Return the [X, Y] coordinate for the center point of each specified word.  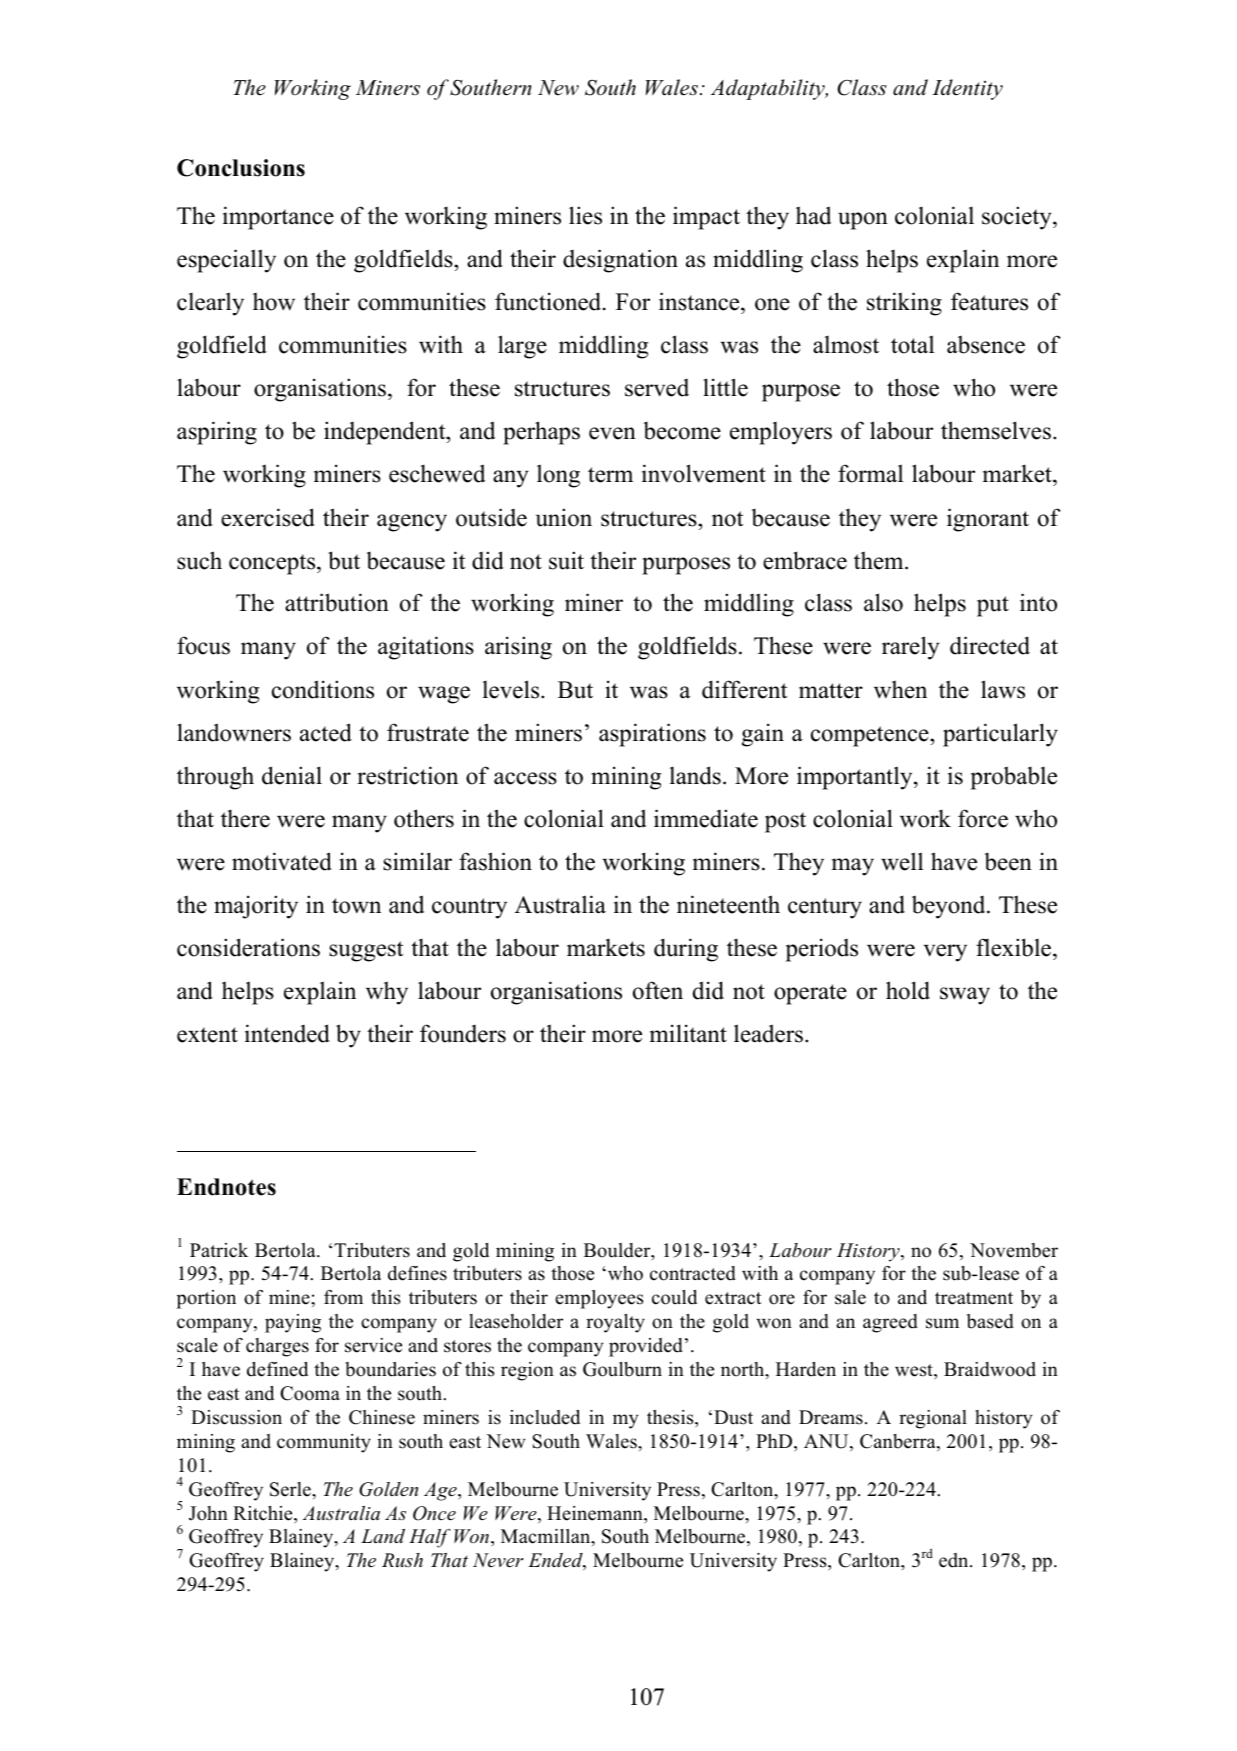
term [610, 475]
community [324, 1443]
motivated [282, 861]
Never [498, 1560]
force [983, 818]
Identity [967, 89]
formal [870, 473]
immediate [706, 818]
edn [955, 1560]
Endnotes [226, 1187]
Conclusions [241, 168]
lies [585, 215]
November [1014, 1250]
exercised [268, 517]
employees [599, 1299]
